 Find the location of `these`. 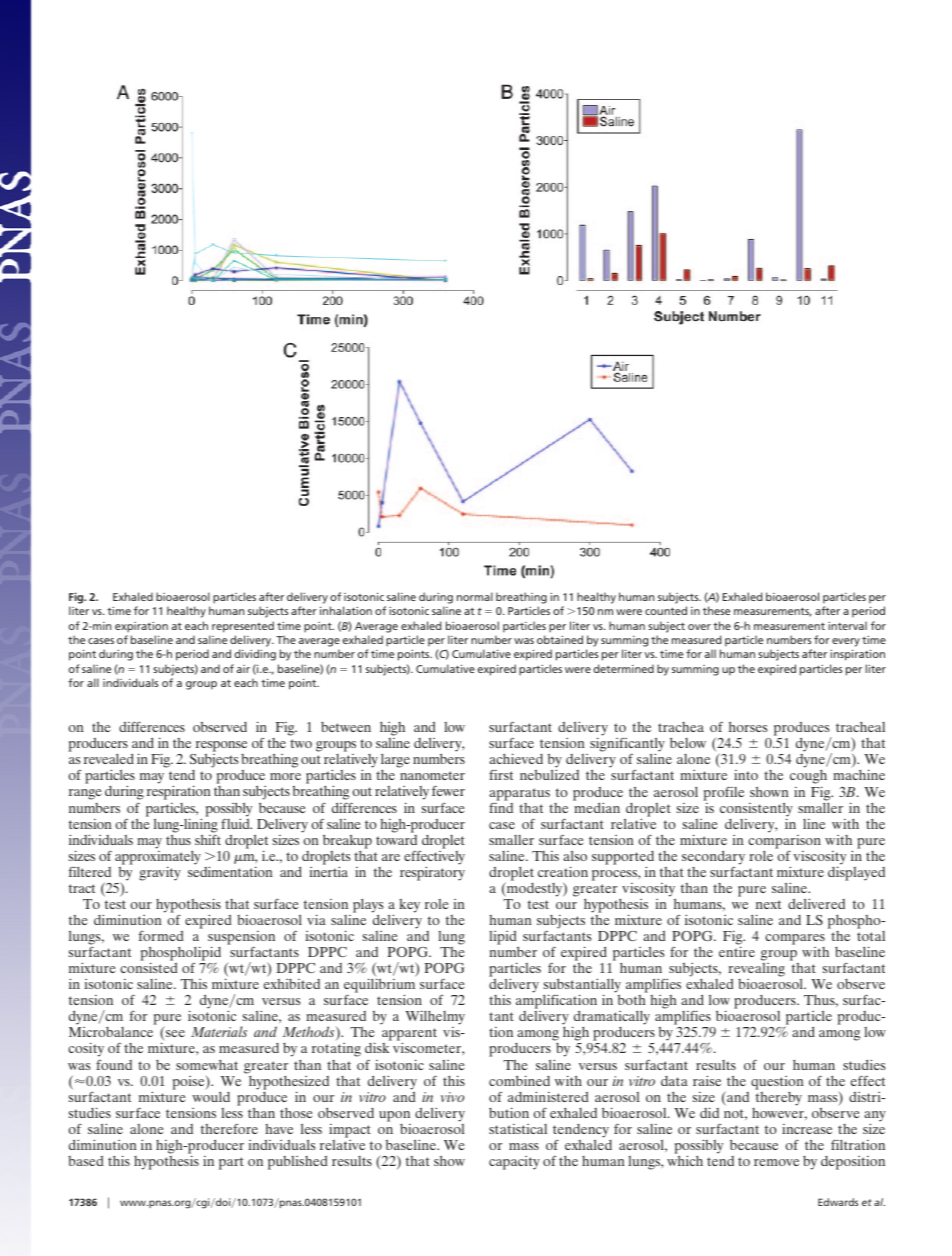

these is located at coordinates (716, 610).
